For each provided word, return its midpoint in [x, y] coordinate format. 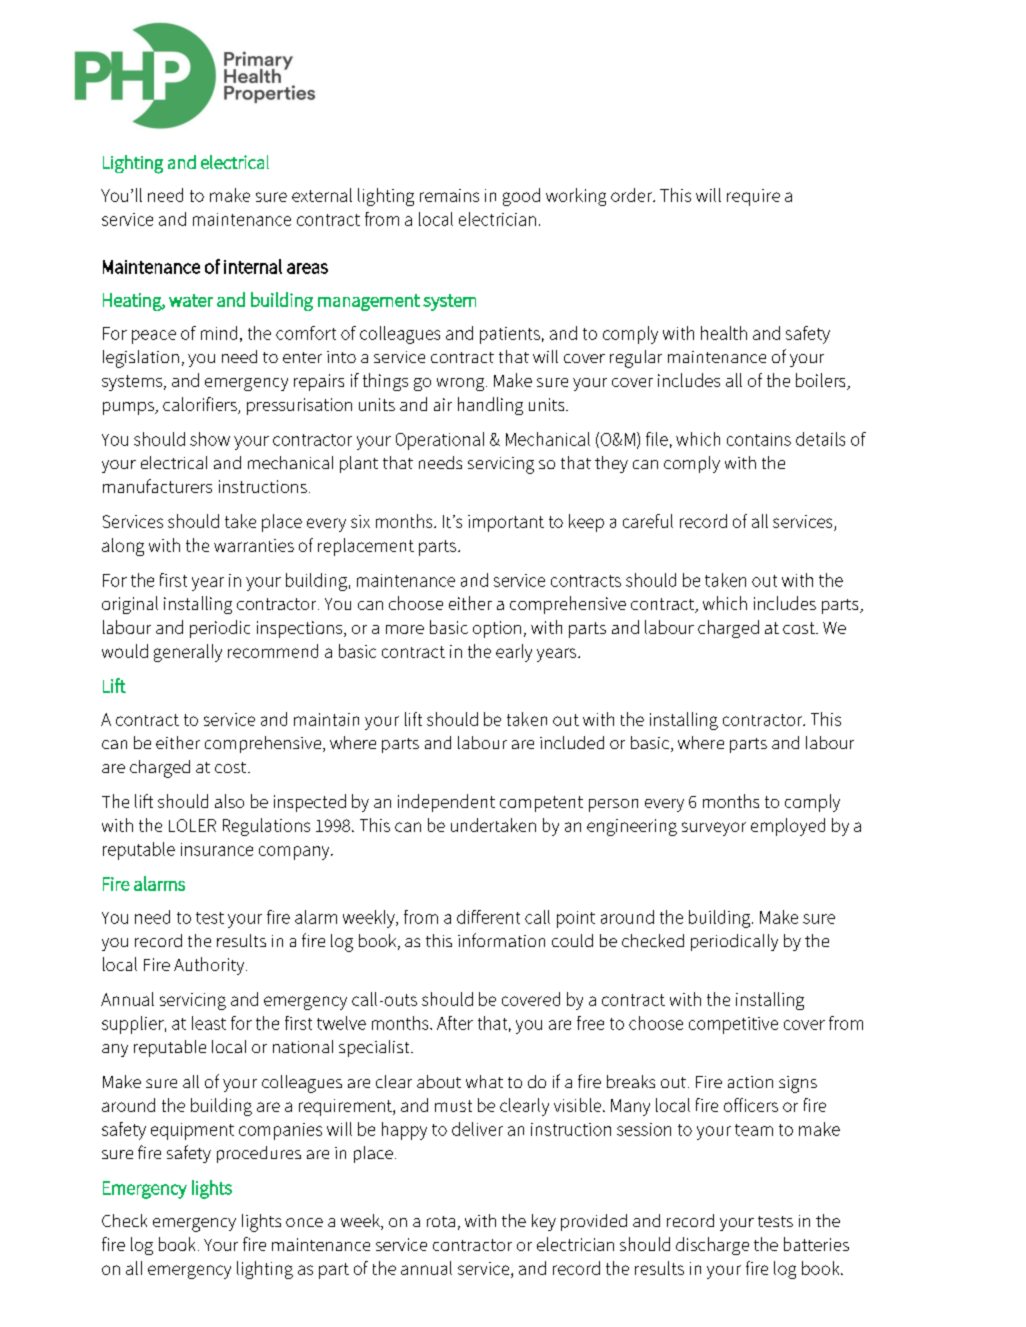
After [455, 1023]
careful [648, 521]
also [229, 801]
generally [188, 653]
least [209, 1023]
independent [446, 803]
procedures [259, 1154]
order [633, 195]
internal [253, 266]
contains [759, 439]
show [210, 439]
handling [490, 406]
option [497, 629]
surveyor [714, 829]
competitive [733, 1025]
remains [449, 195]
